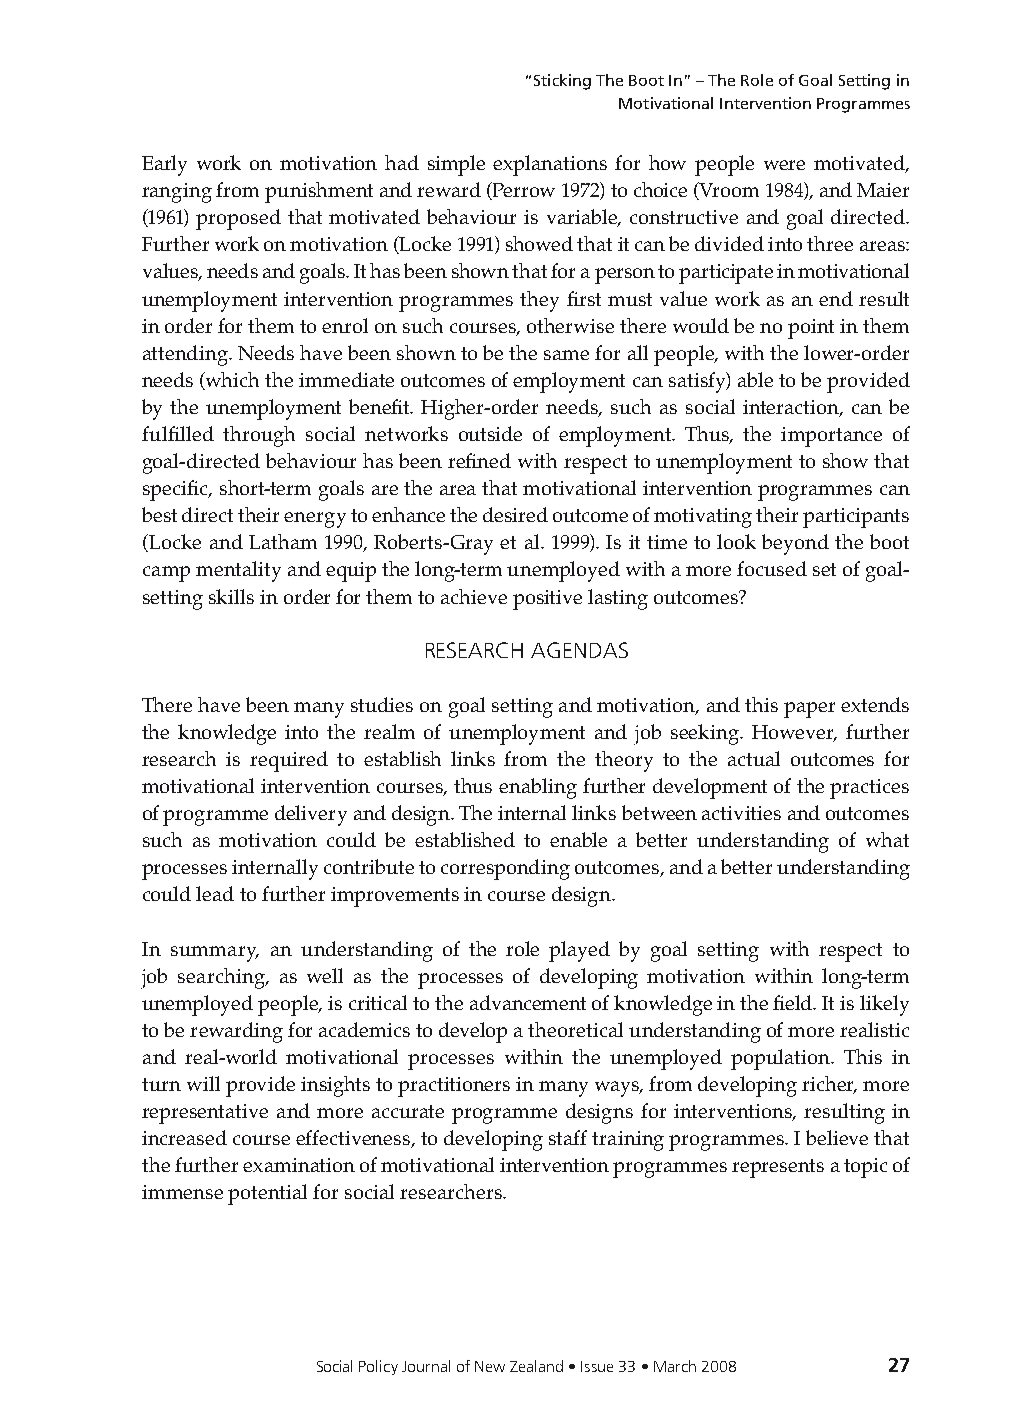 This document has width=1024, height=1422. I want to click on were, so click(784, 165).
